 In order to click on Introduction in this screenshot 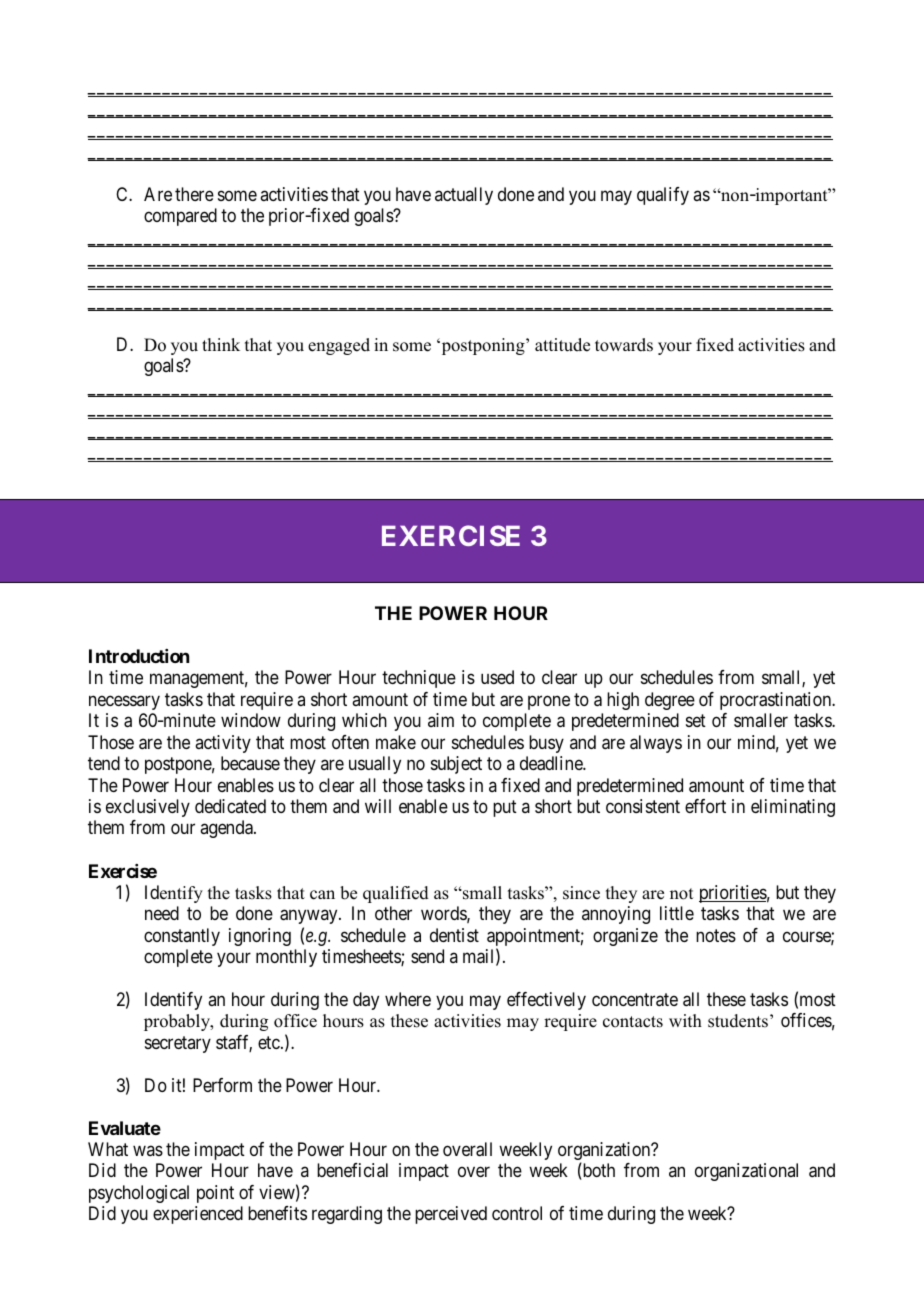, I will do `click(139, 656)`.
